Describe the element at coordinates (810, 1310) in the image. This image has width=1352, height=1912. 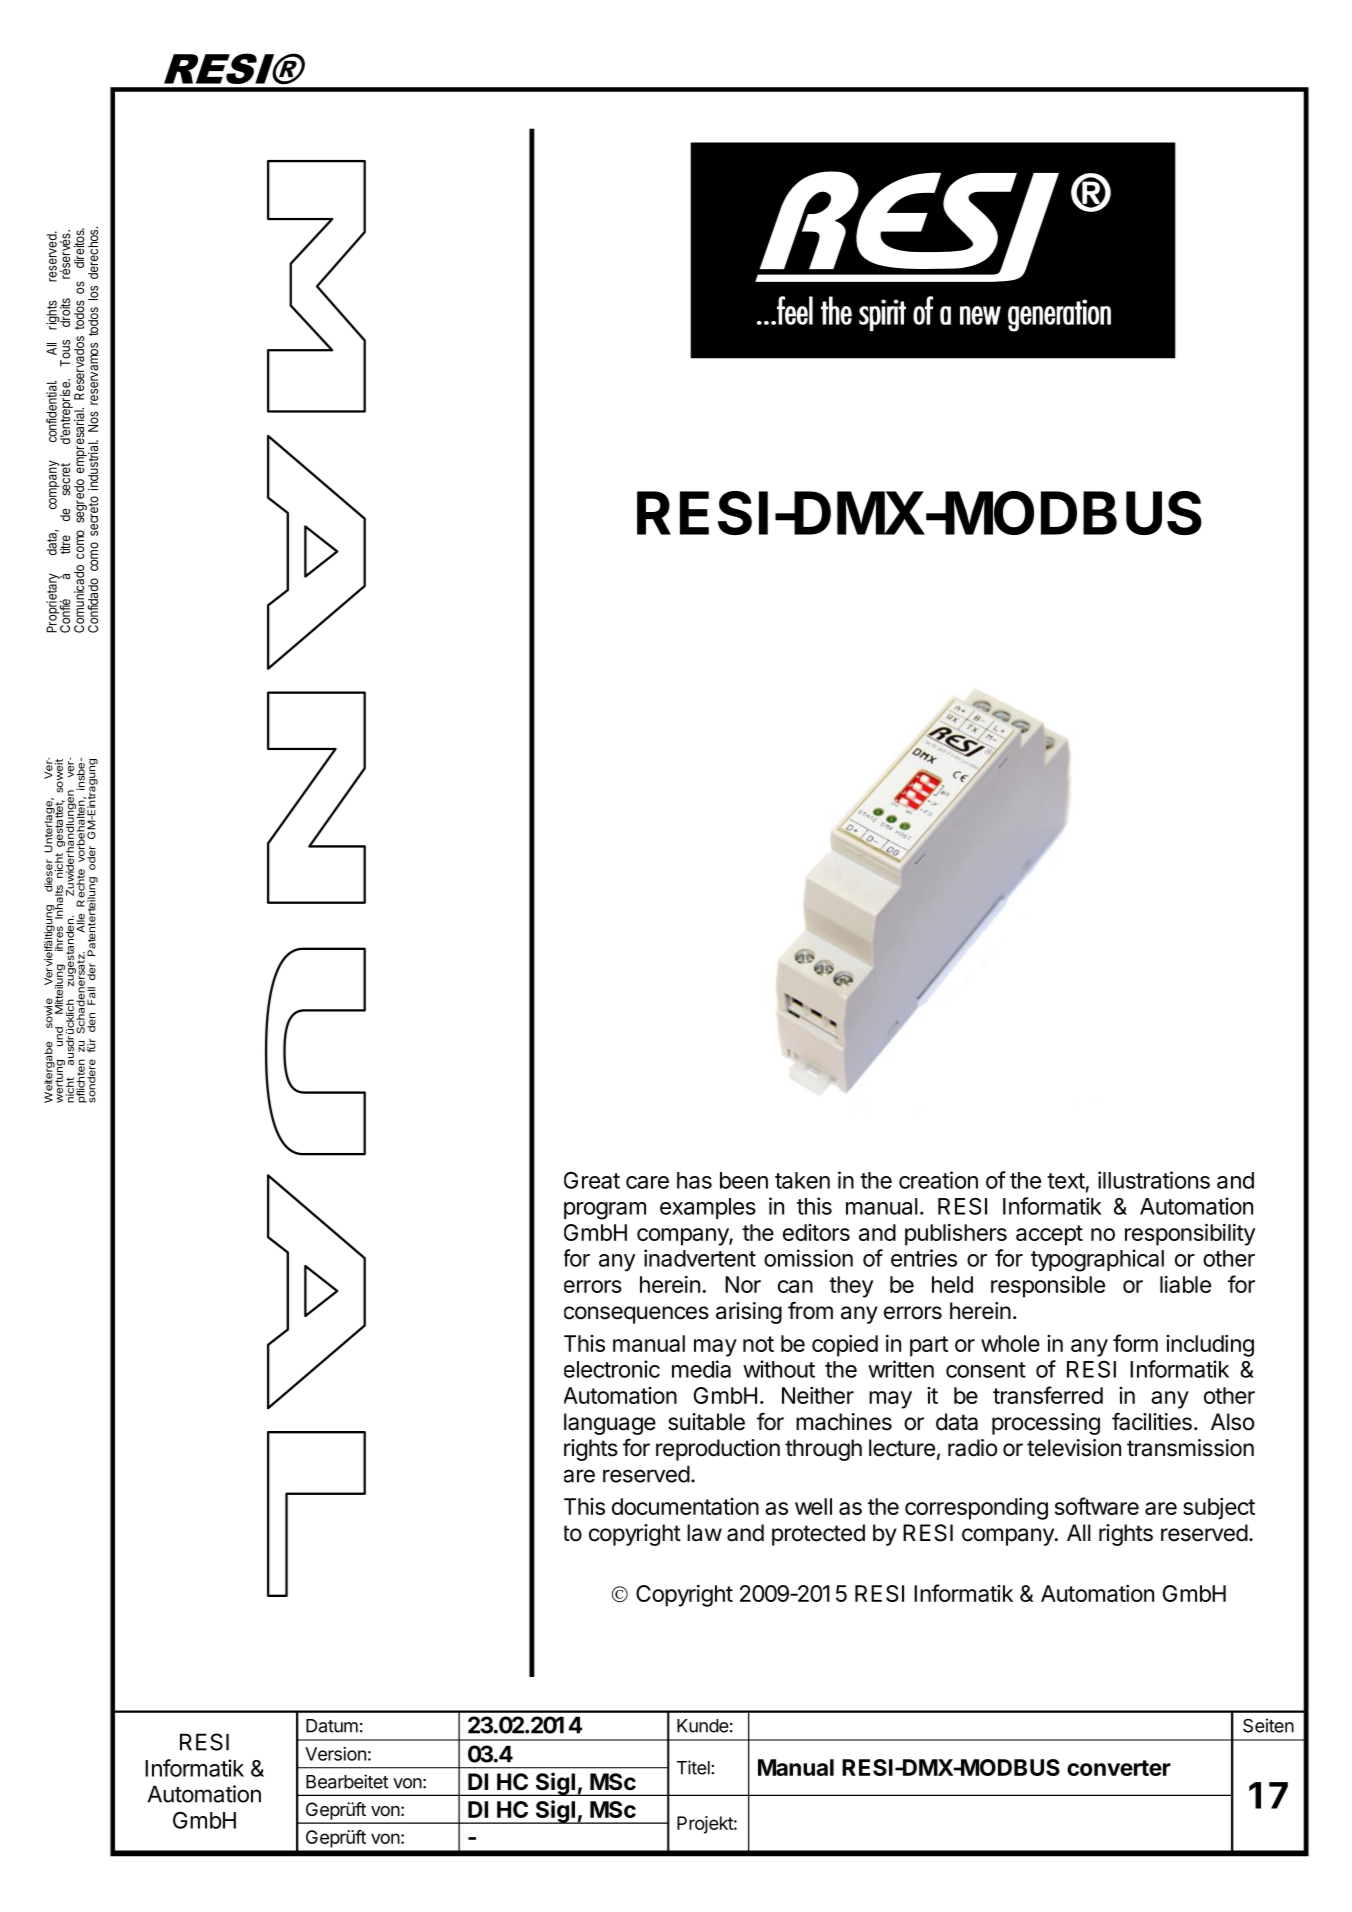
I see `from` at that location.
